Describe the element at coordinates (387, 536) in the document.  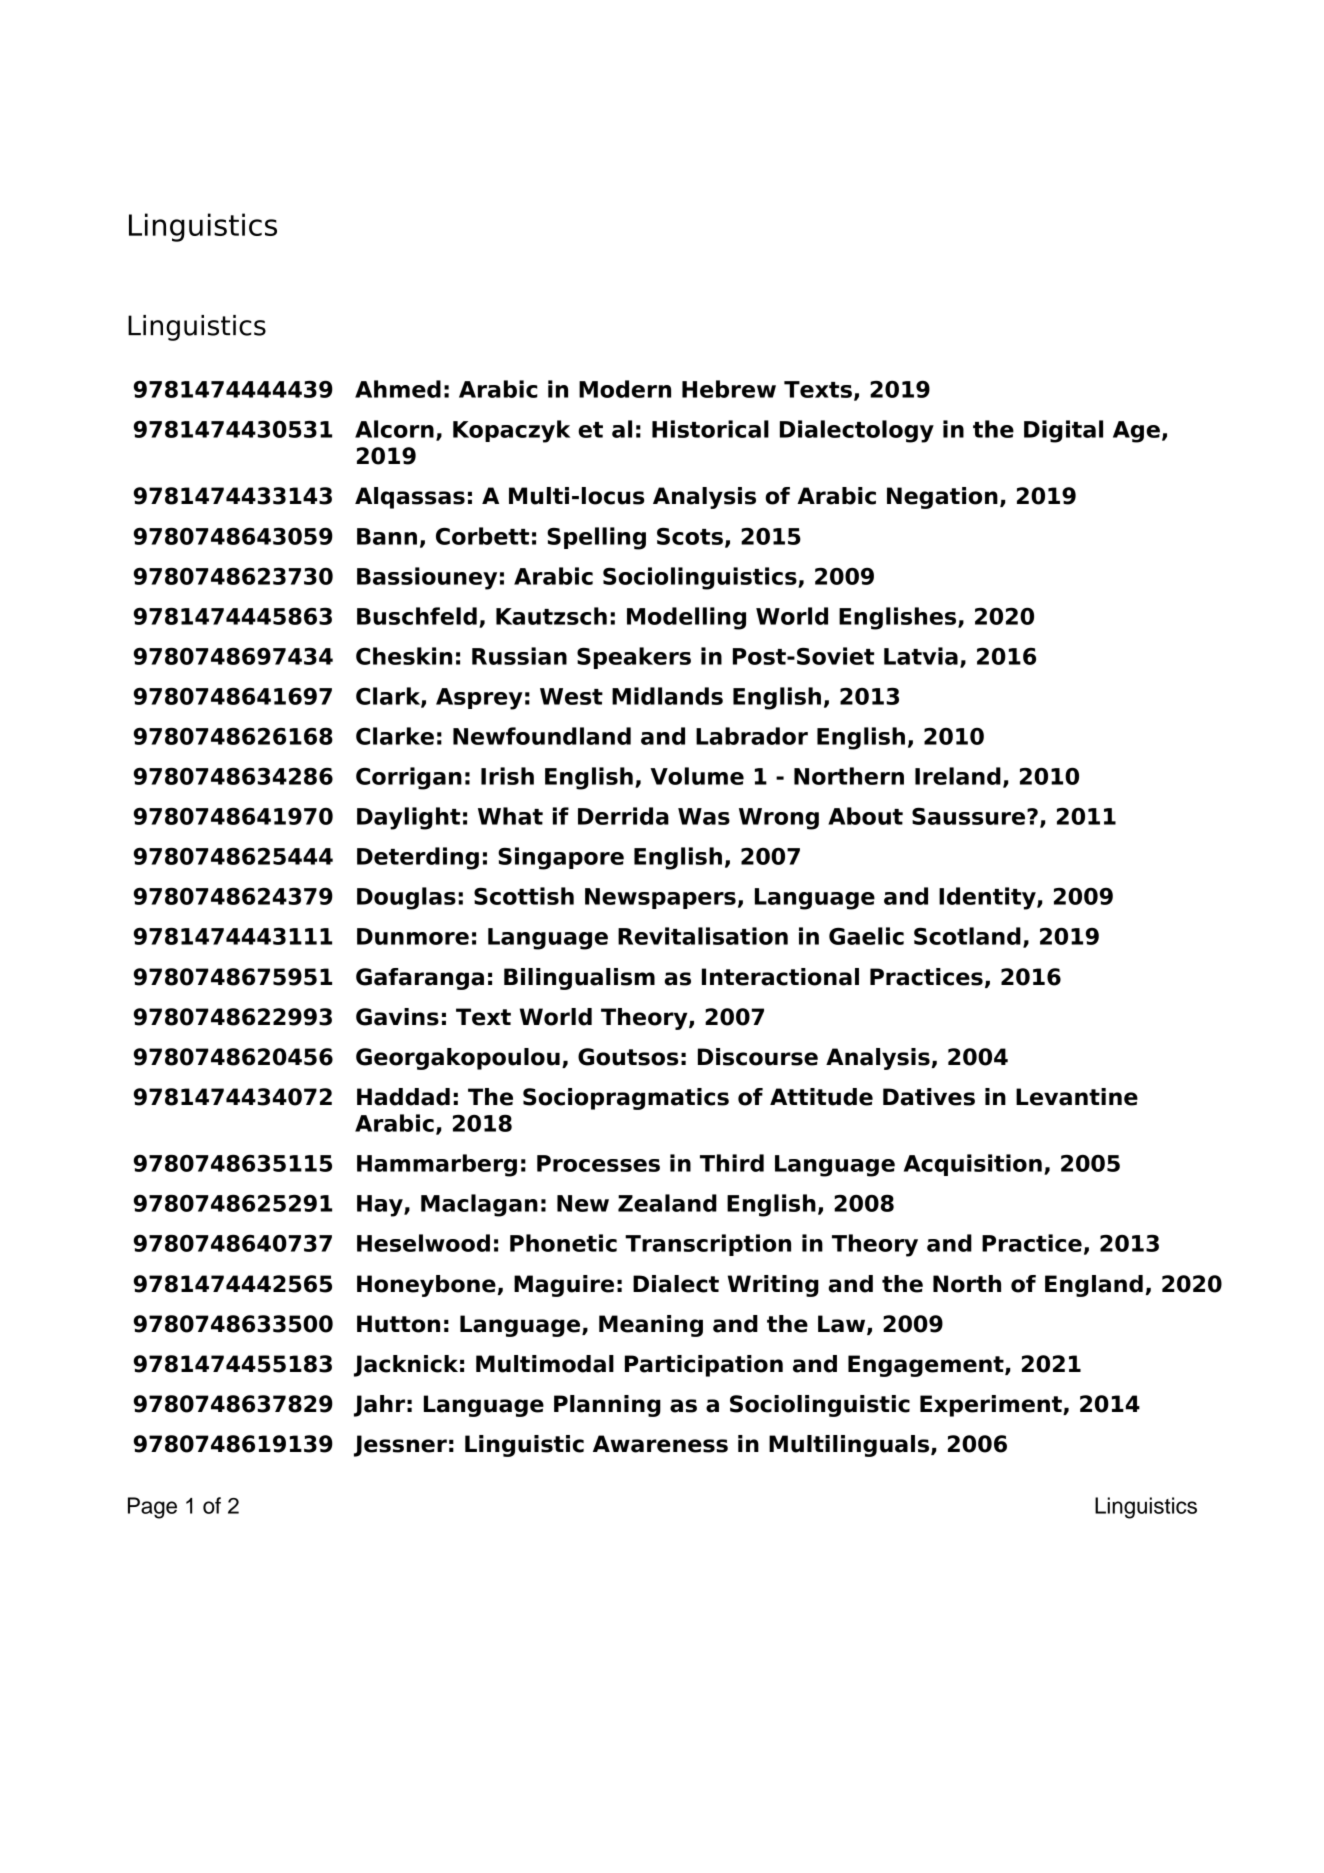
I see `Bann` at that location.
